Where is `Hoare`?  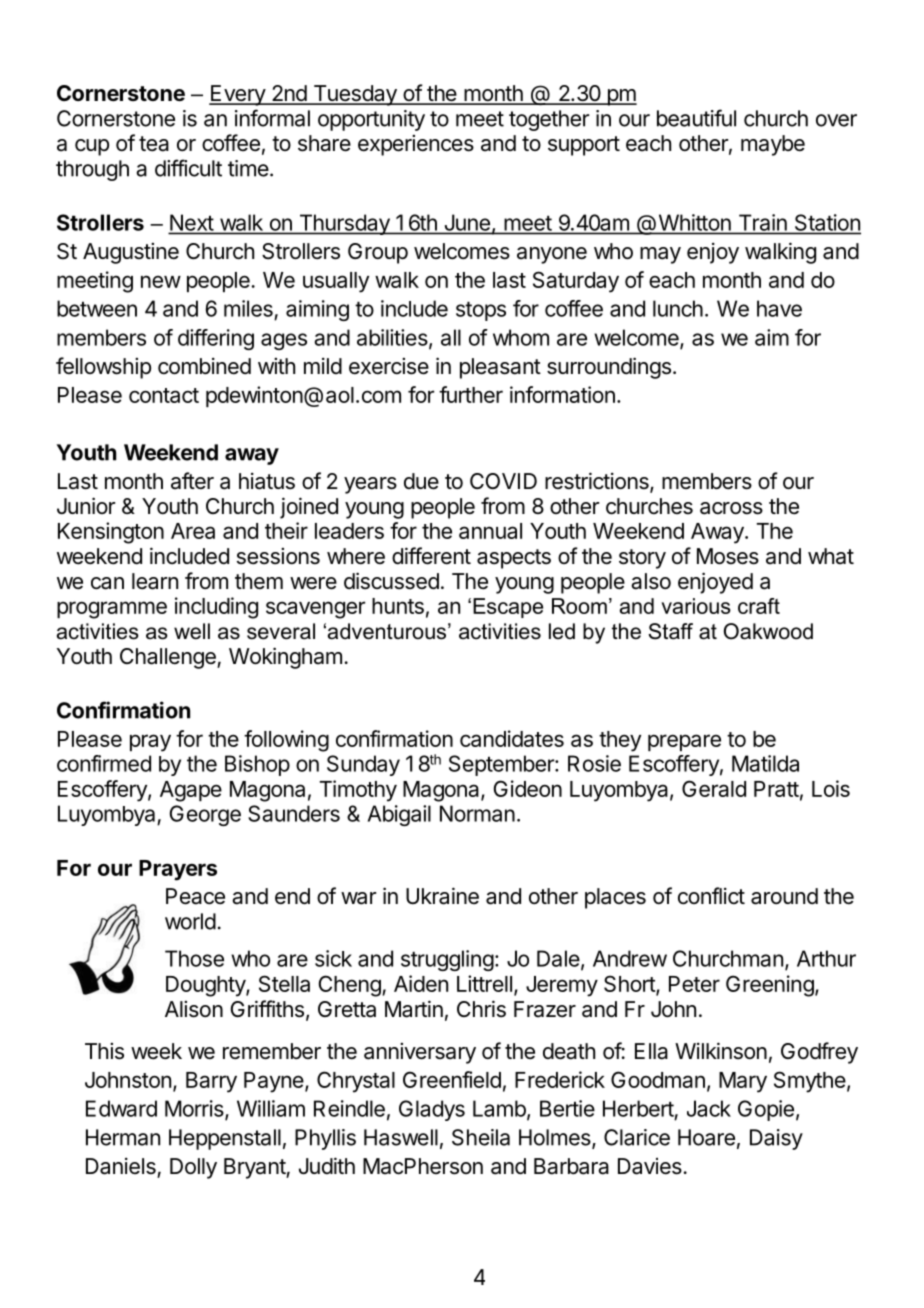 Hoare is located at coordinates (706, 1137).
